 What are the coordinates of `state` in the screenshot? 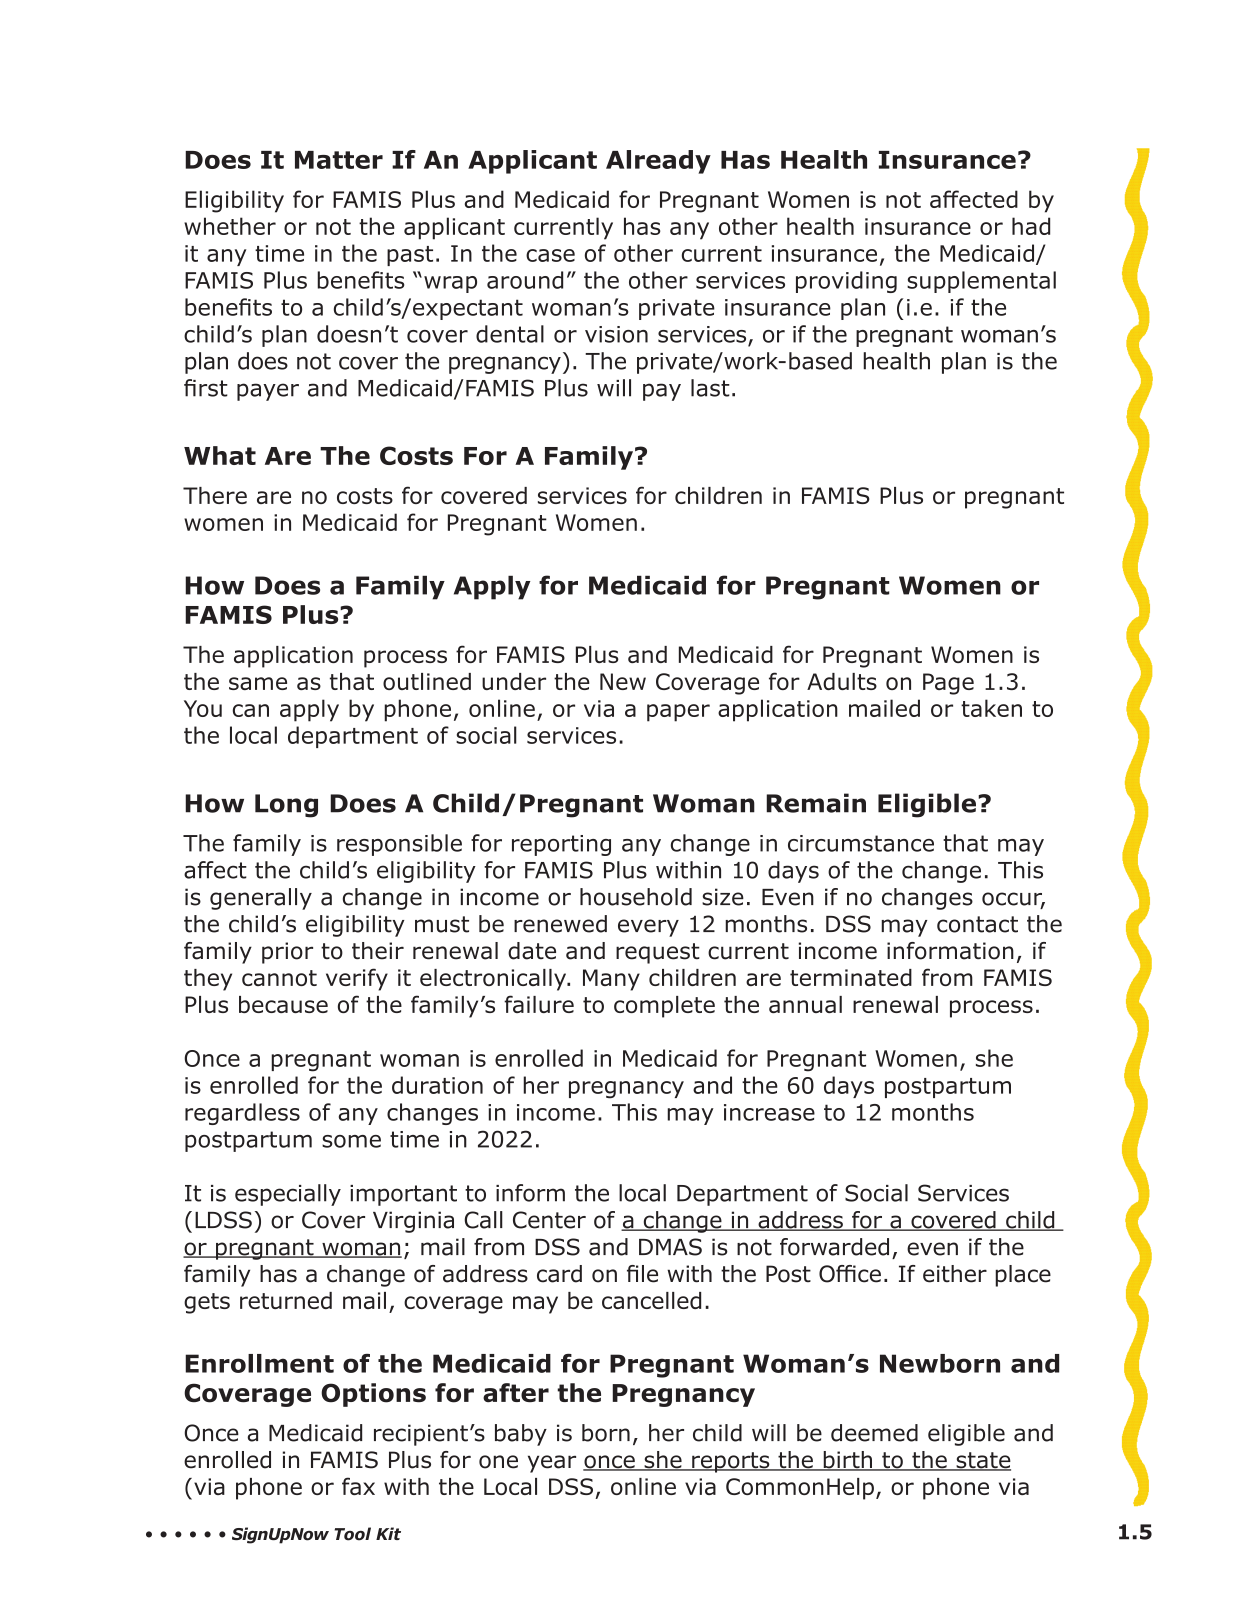 It's located at (982, 1461).
